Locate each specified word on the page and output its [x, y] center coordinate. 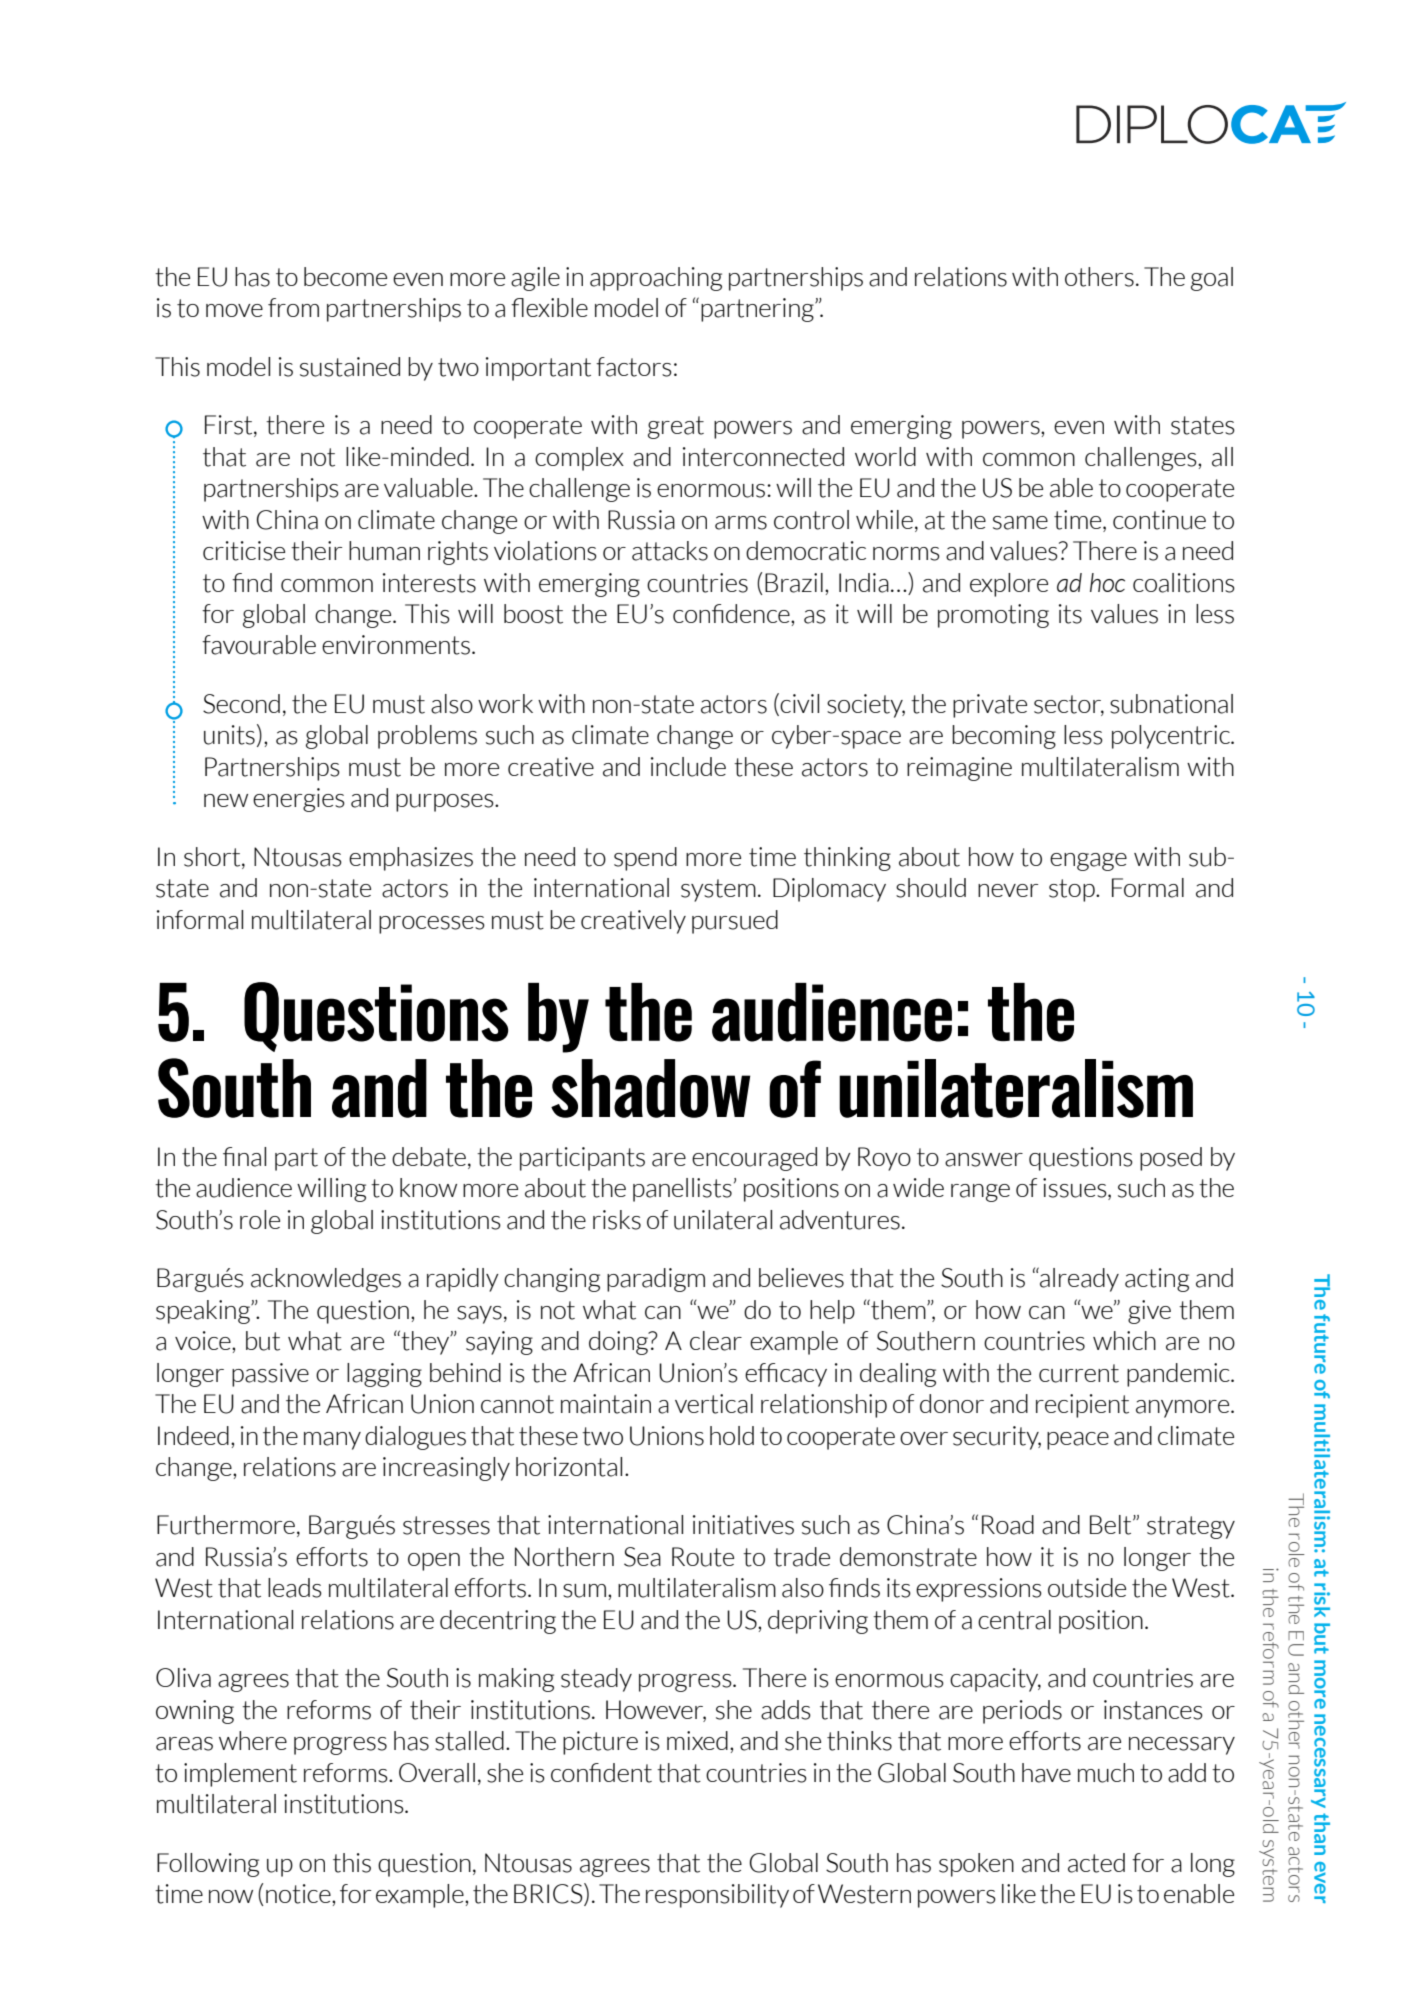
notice [299, 1894]
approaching [656, 279]
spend [645, 859]
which [1124, 1340]
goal [1212, 279]
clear [716, 1341]
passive [270, 1375]
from [293, 307]
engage [1088, 862]
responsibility [717, 1896]
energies [299, 800]
